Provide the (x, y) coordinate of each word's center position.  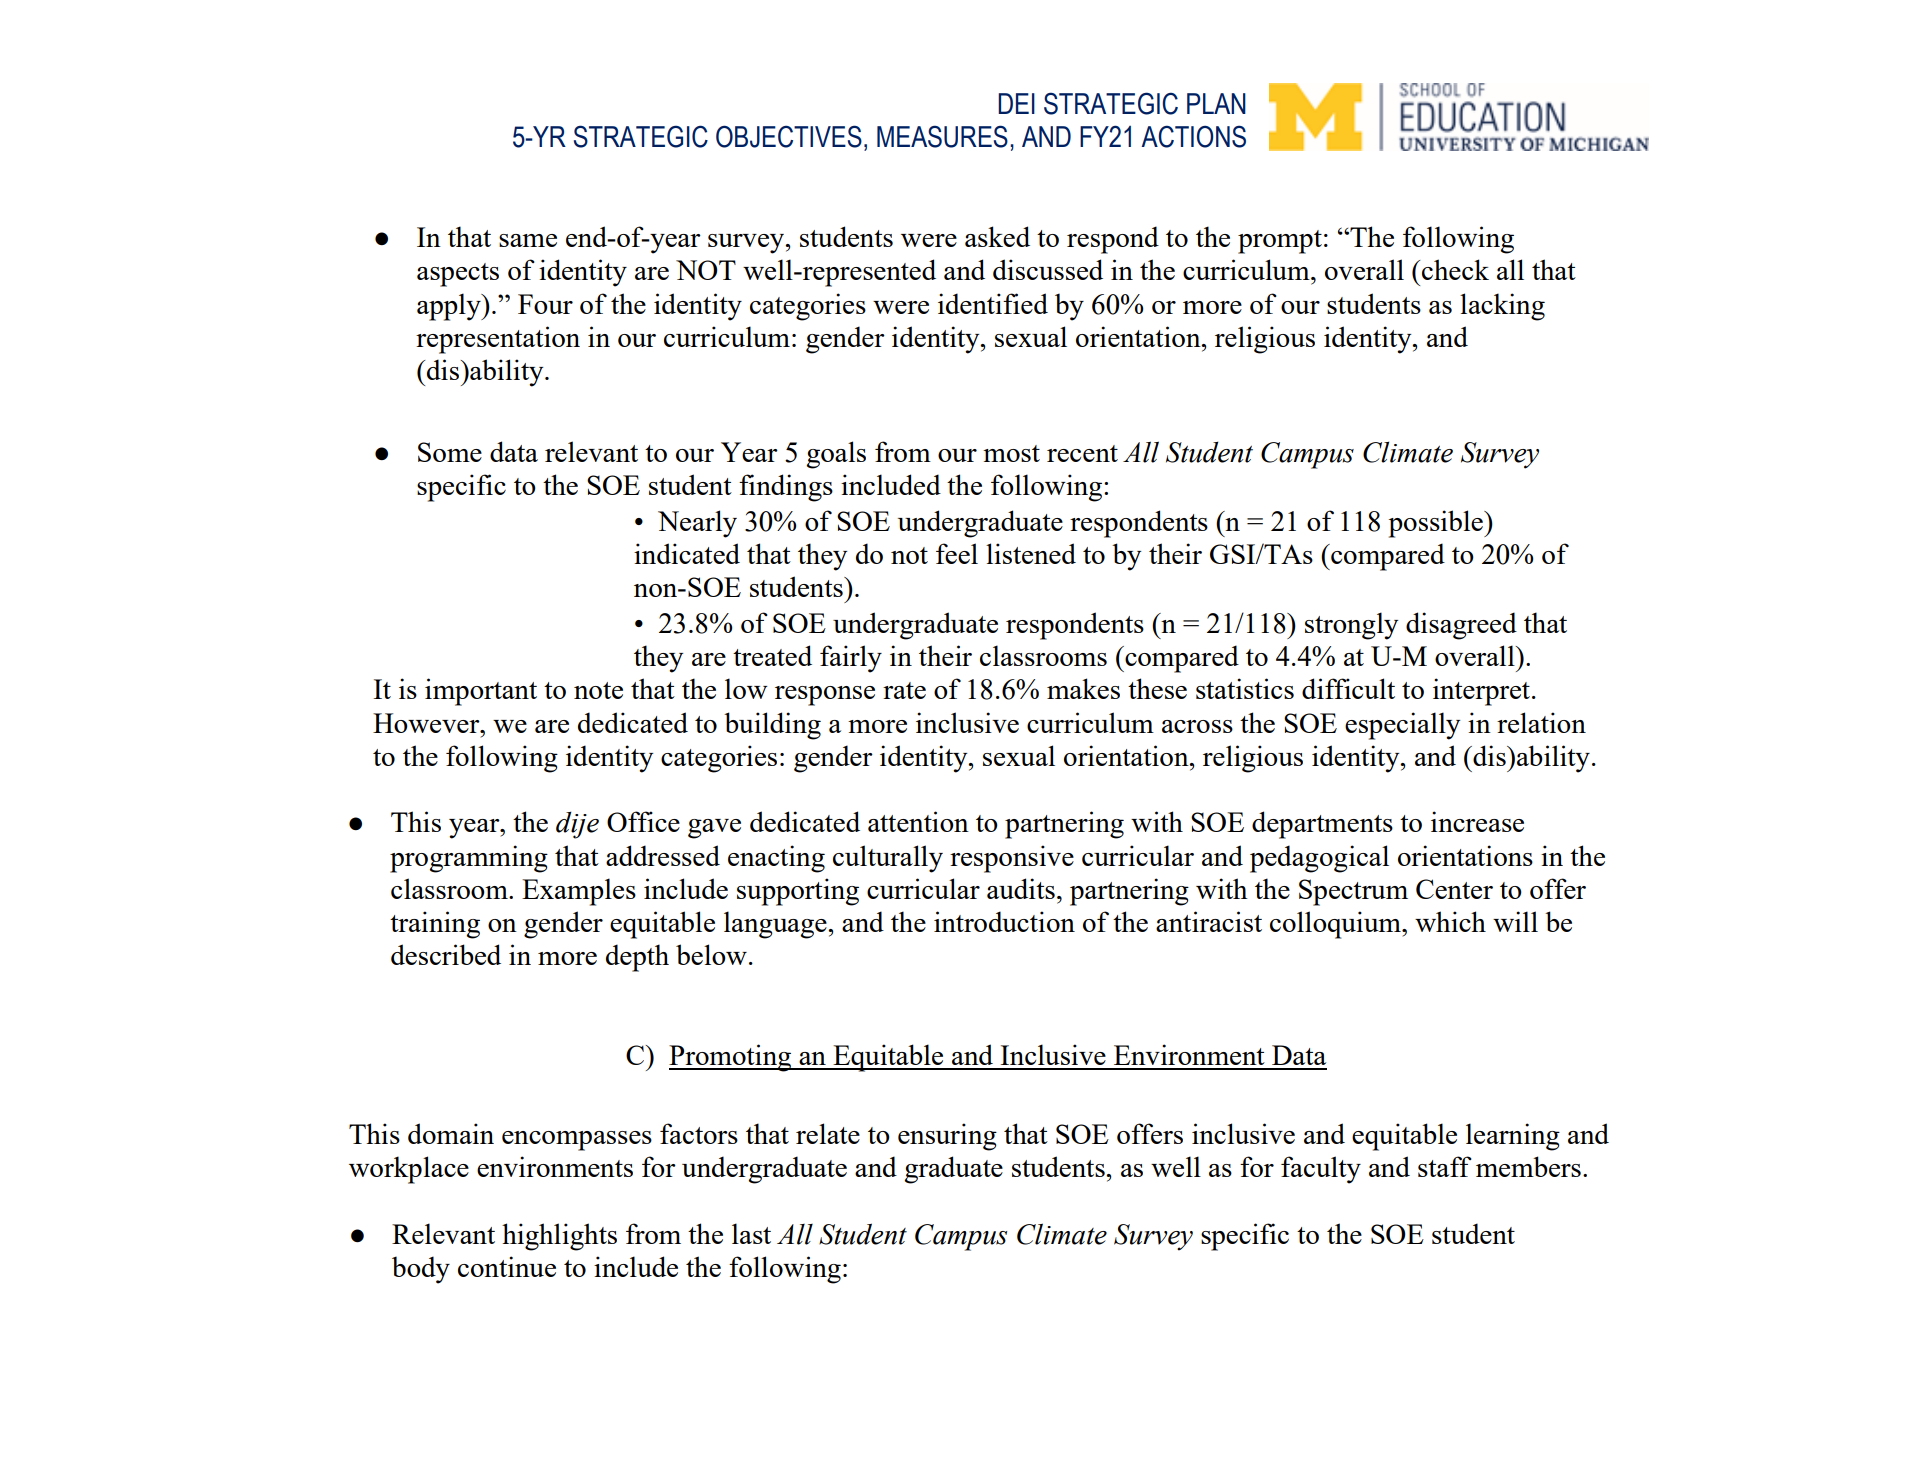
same (528, 240)
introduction (1004, 921)
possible (1437, 524)
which (1450, 921)
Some (450, 452)
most (1011, 453)
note (598, 690)
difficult (1348, 688)
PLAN (1216, 103)
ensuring (947, 1137)
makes (1083, 688)
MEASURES (942, 136)
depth (637, 958)
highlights (559, 1237)
